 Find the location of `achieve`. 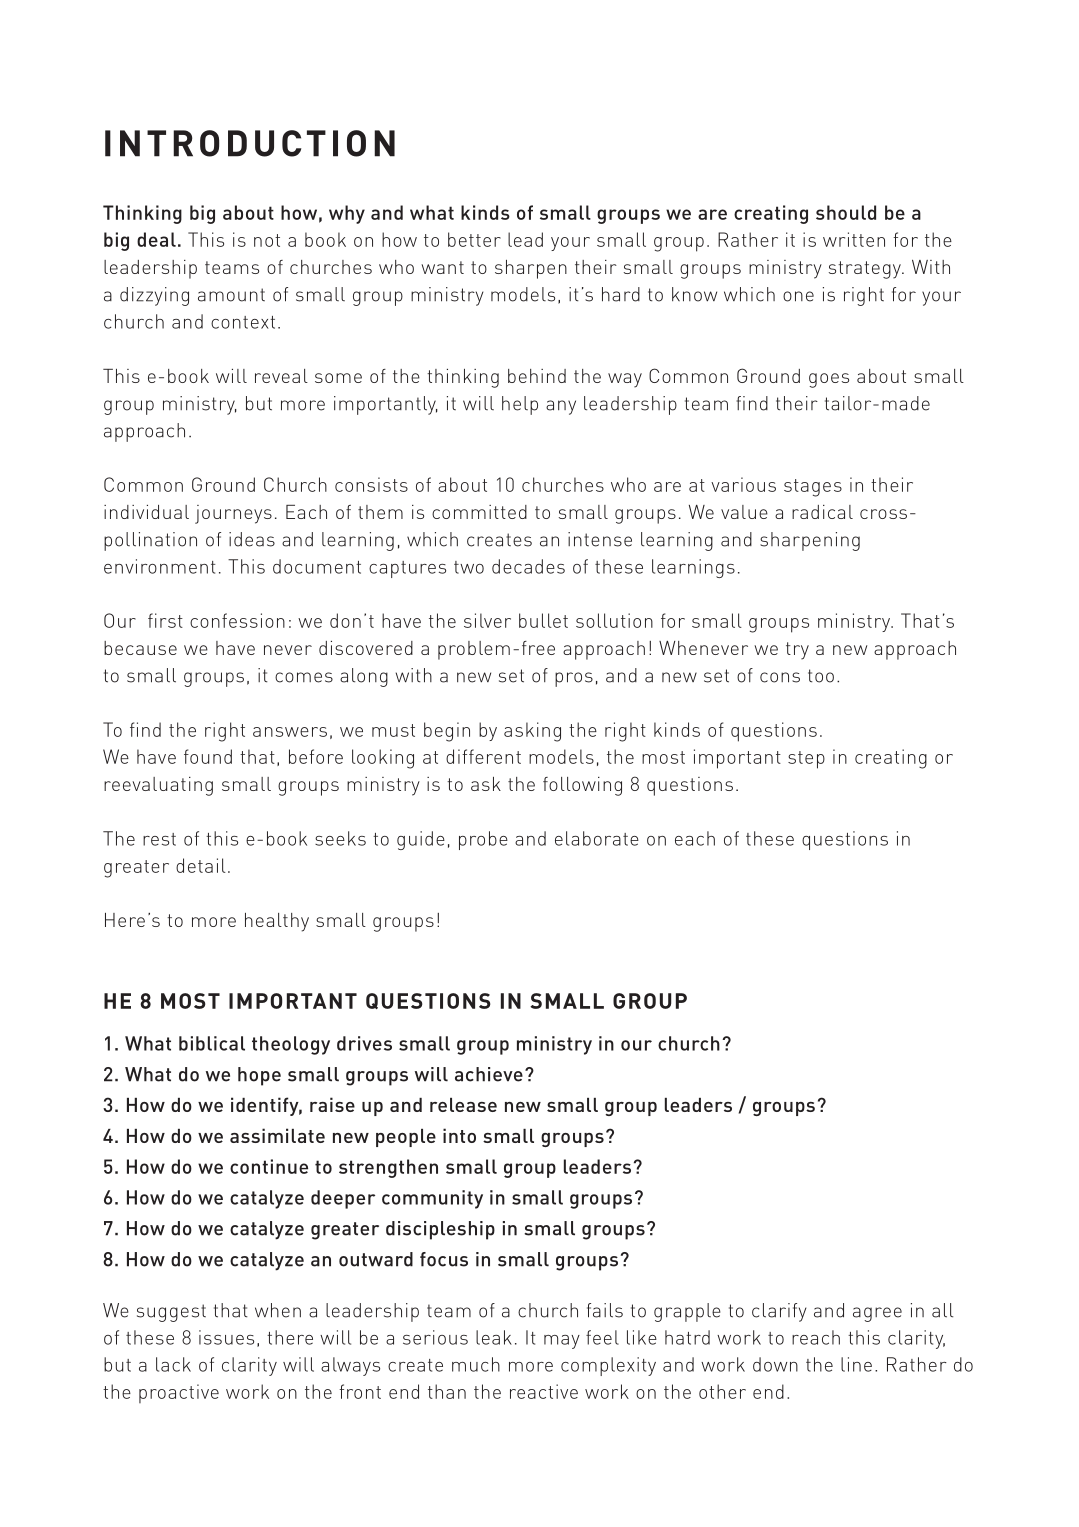

achieve is located at coordinates (489, 1074).
